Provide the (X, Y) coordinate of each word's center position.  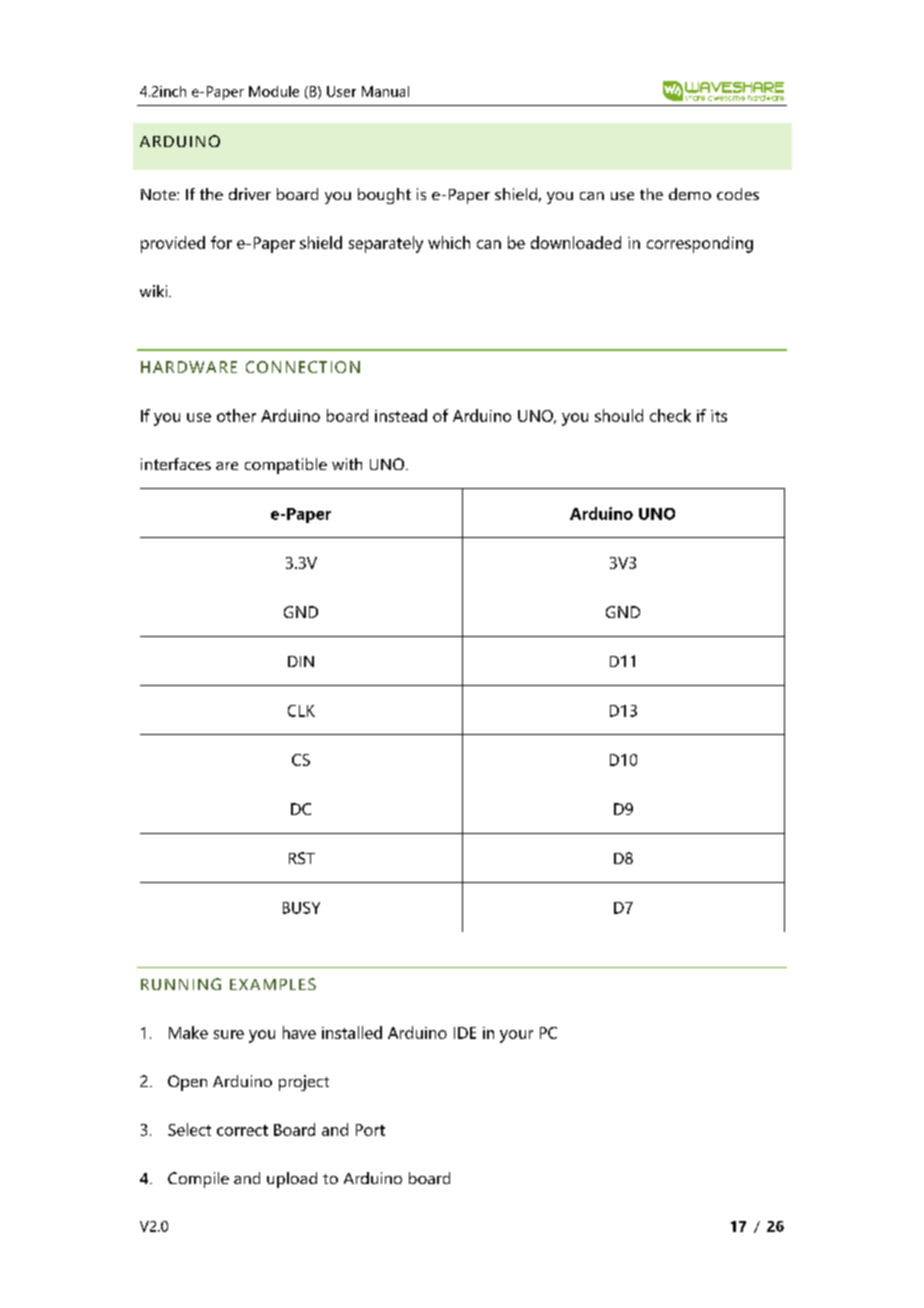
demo (690, 194)
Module (274, 91)
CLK (301, 711)
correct (242, 1130)
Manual (385, 91)
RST (302, 858)
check (670, 415)
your (516, 1036)
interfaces (176, 464)
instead (401, 415)
